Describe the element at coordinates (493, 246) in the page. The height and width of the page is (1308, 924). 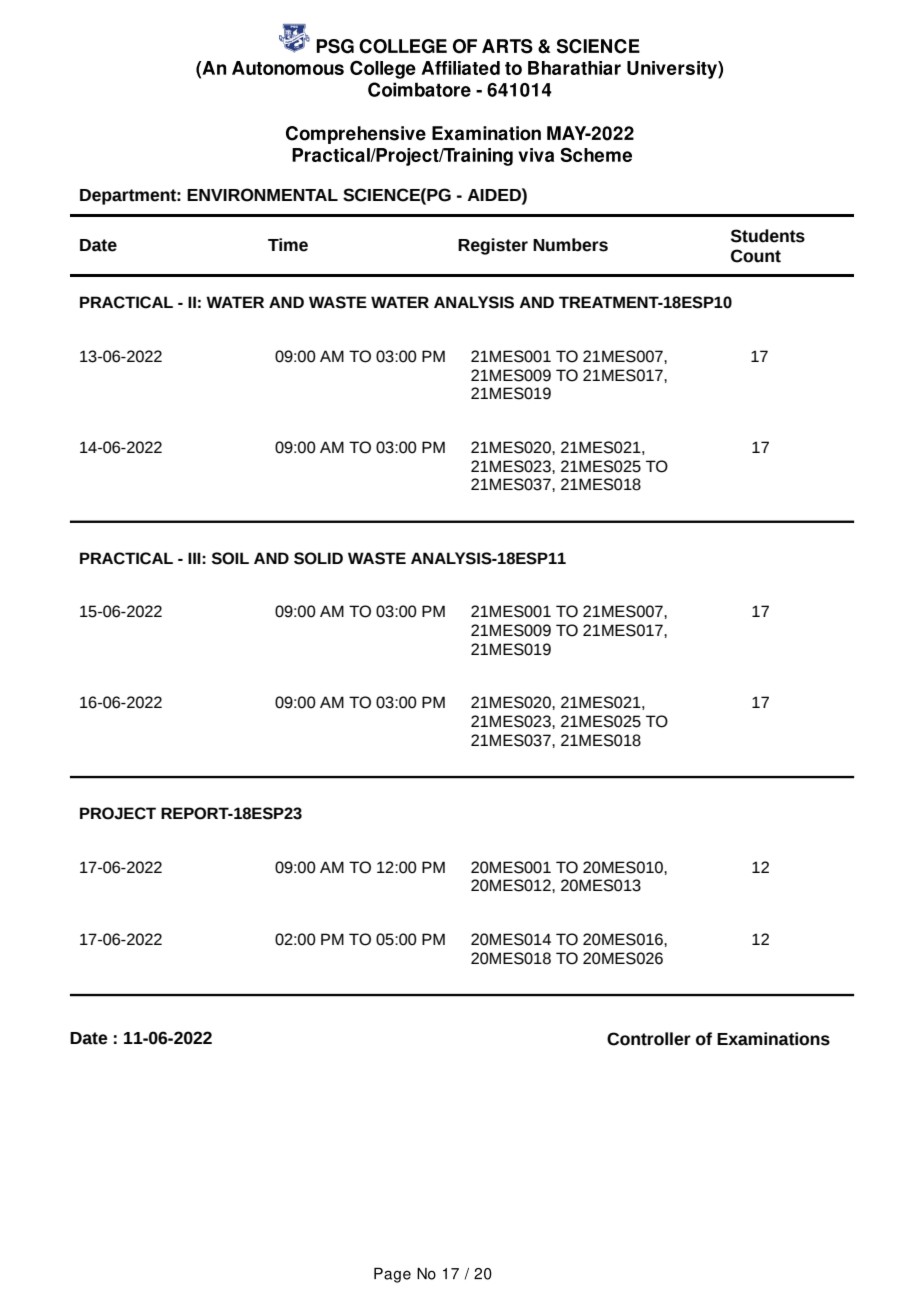
I see `Register` at that location.
